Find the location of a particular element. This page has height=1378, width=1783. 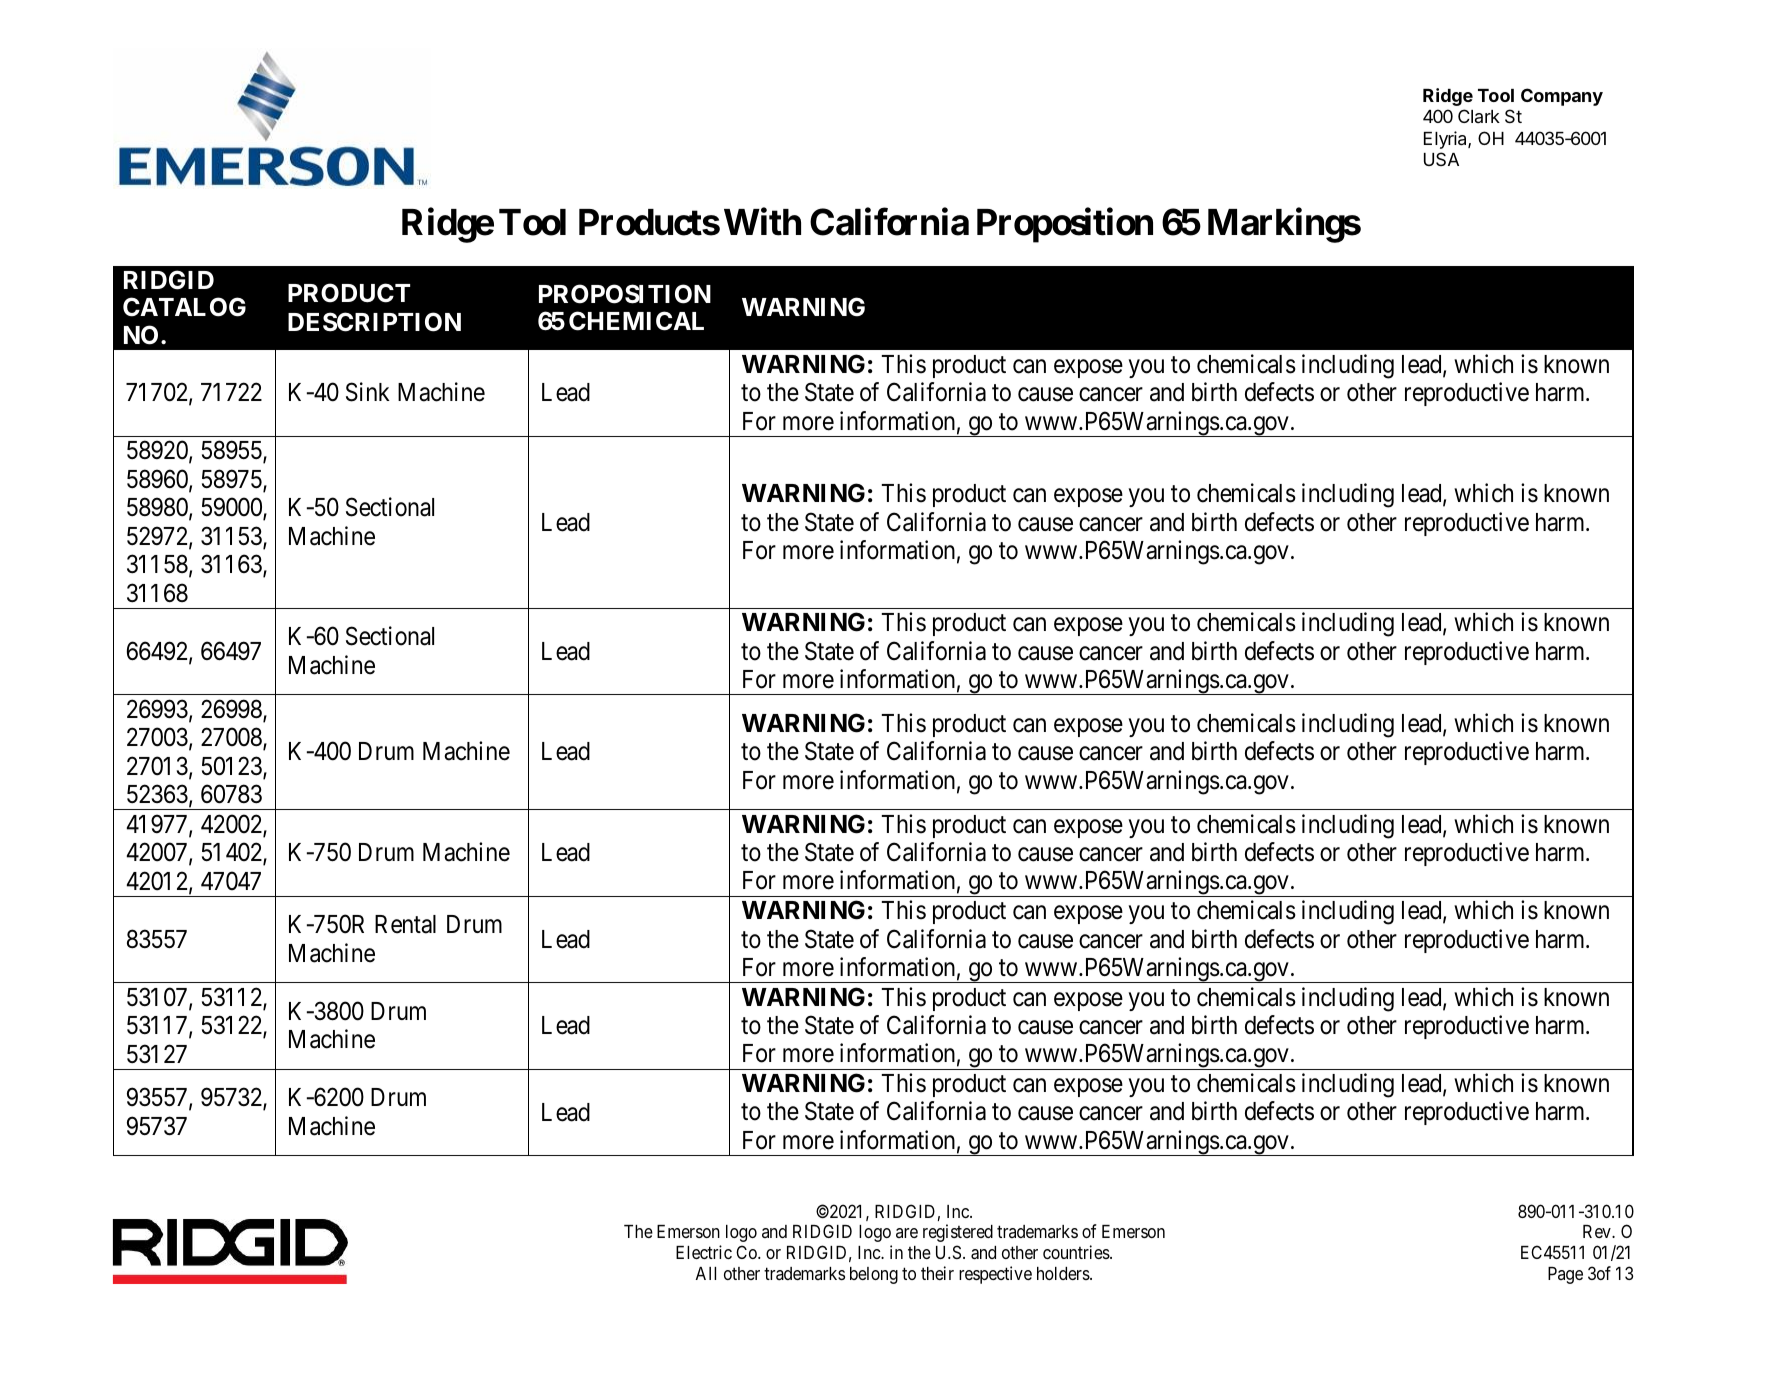

Elyria is located at coordinates (1446, 140).
